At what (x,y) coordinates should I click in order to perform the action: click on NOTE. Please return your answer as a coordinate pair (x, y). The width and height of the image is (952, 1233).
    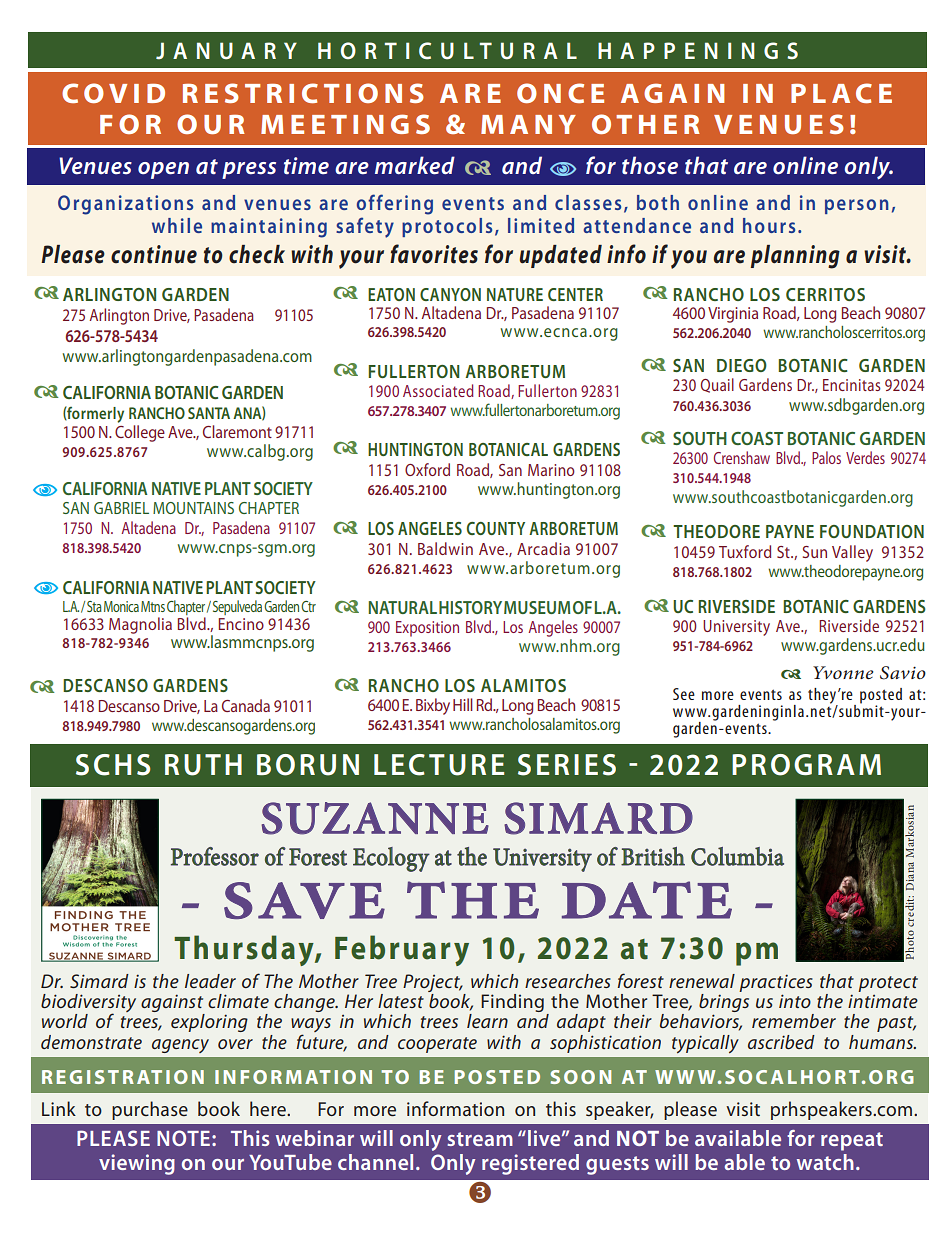
    Looking at the image, I should click on (183, 1138).
